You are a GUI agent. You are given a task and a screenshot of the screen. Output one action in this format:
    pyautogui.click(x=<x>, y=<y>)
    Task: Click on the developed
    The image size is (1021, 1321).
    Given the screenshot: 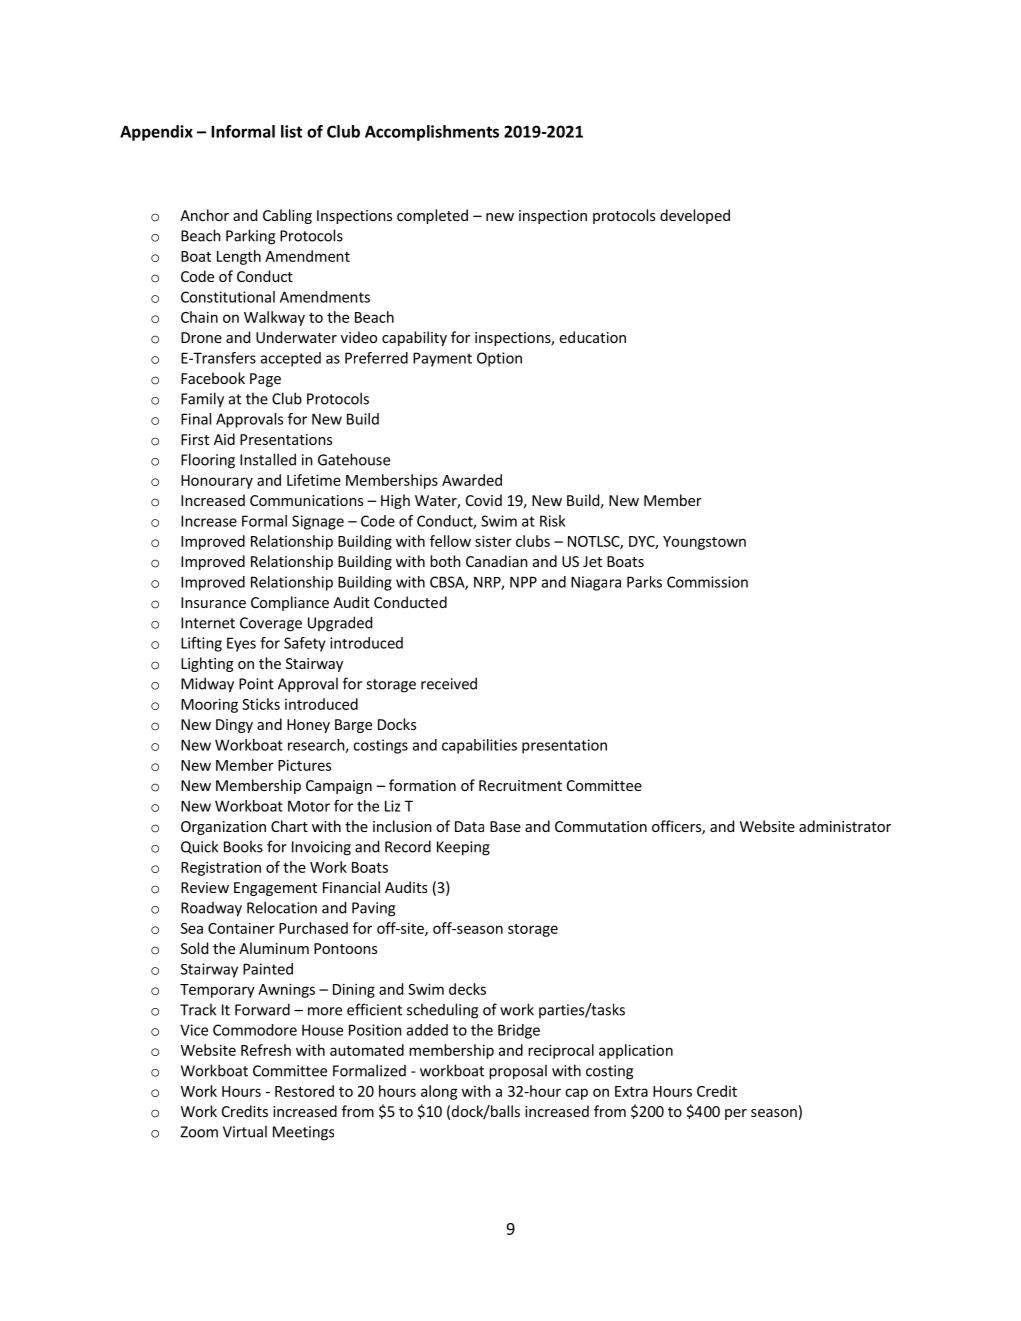 What is the action you would take?
    pyautogui.click(x=695, y=216)
